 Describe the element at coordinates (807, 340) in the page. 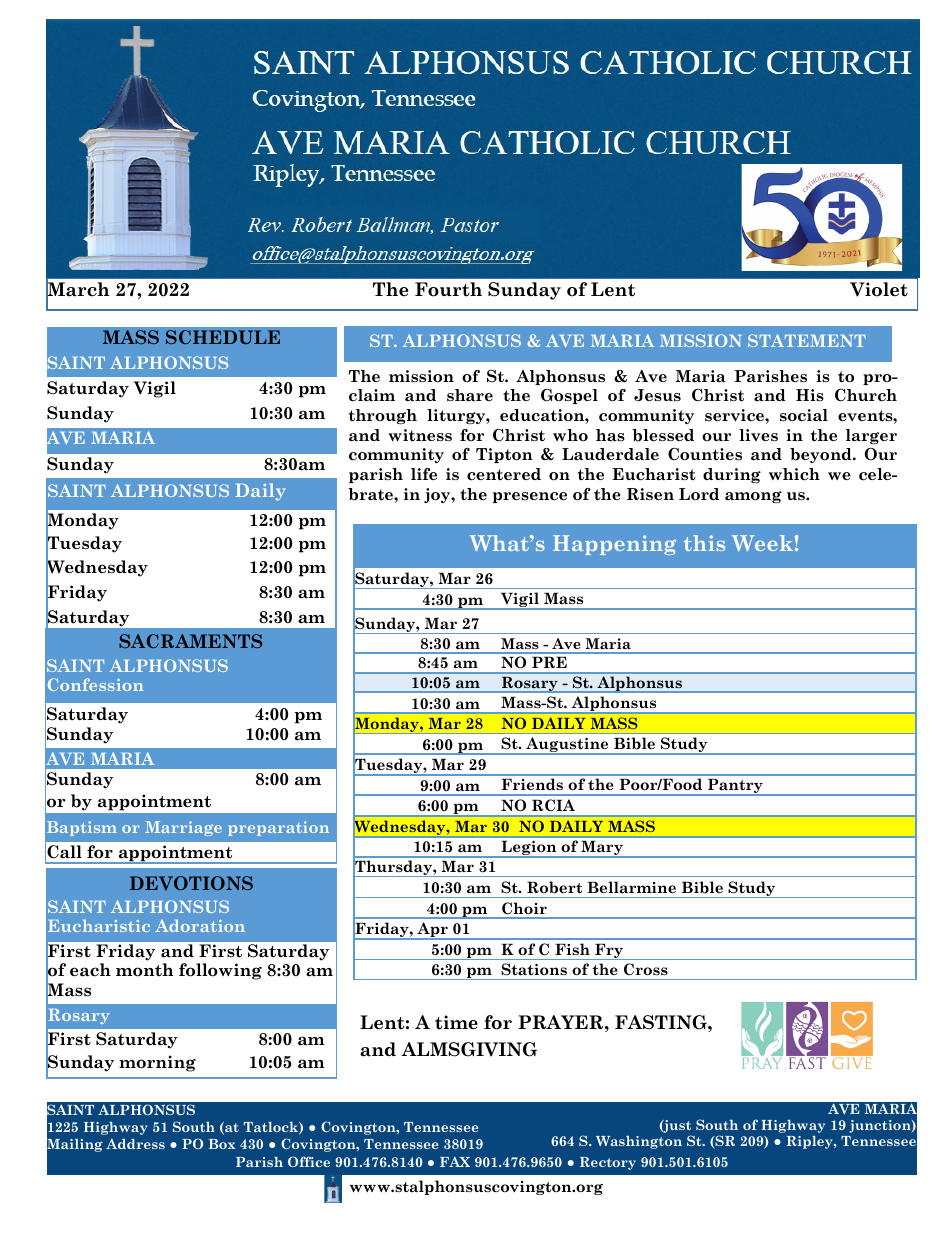

I see `STATEMENT` at that location.
